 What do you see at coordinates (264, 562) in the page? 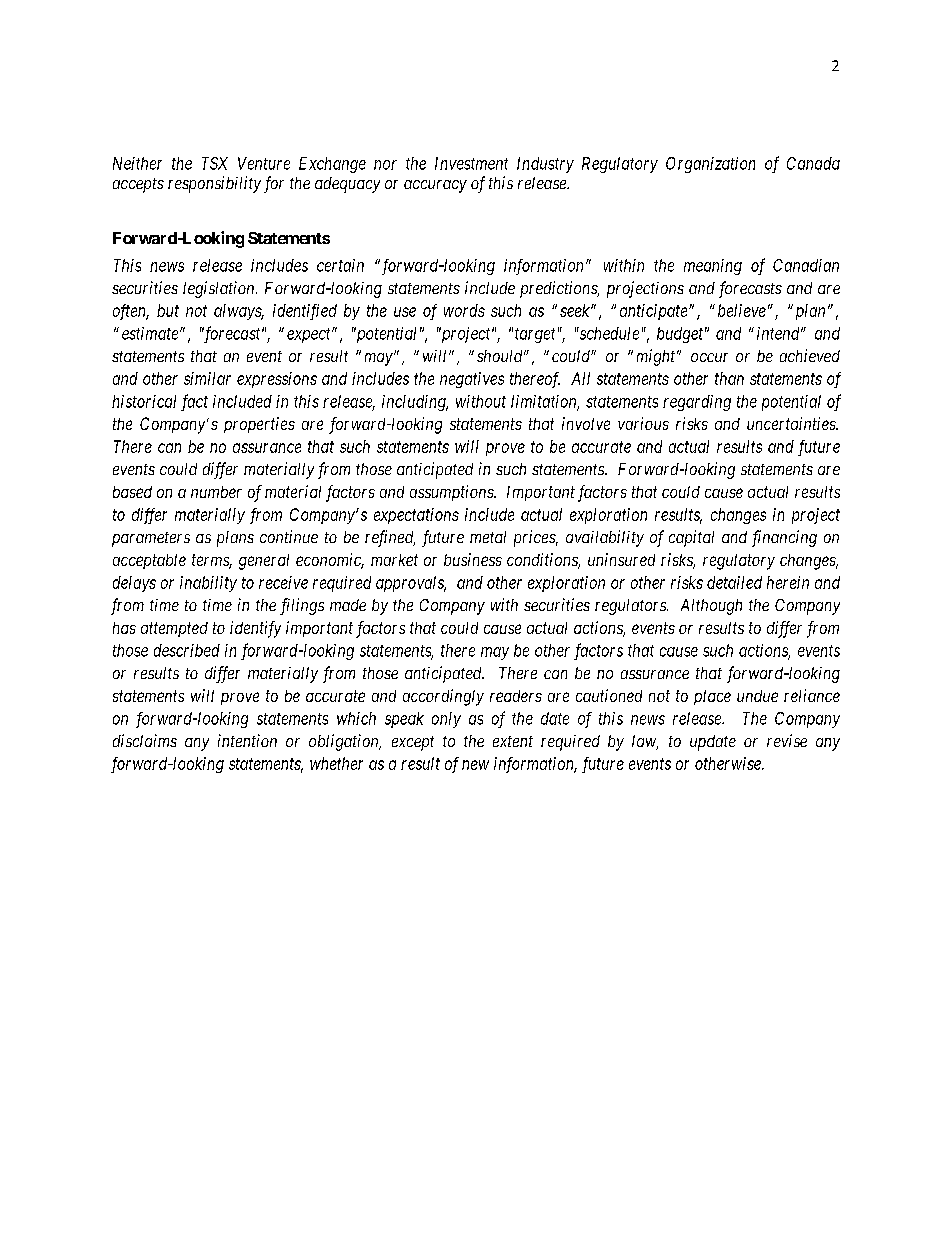
I see `general` at bounding box center [264, 562].
